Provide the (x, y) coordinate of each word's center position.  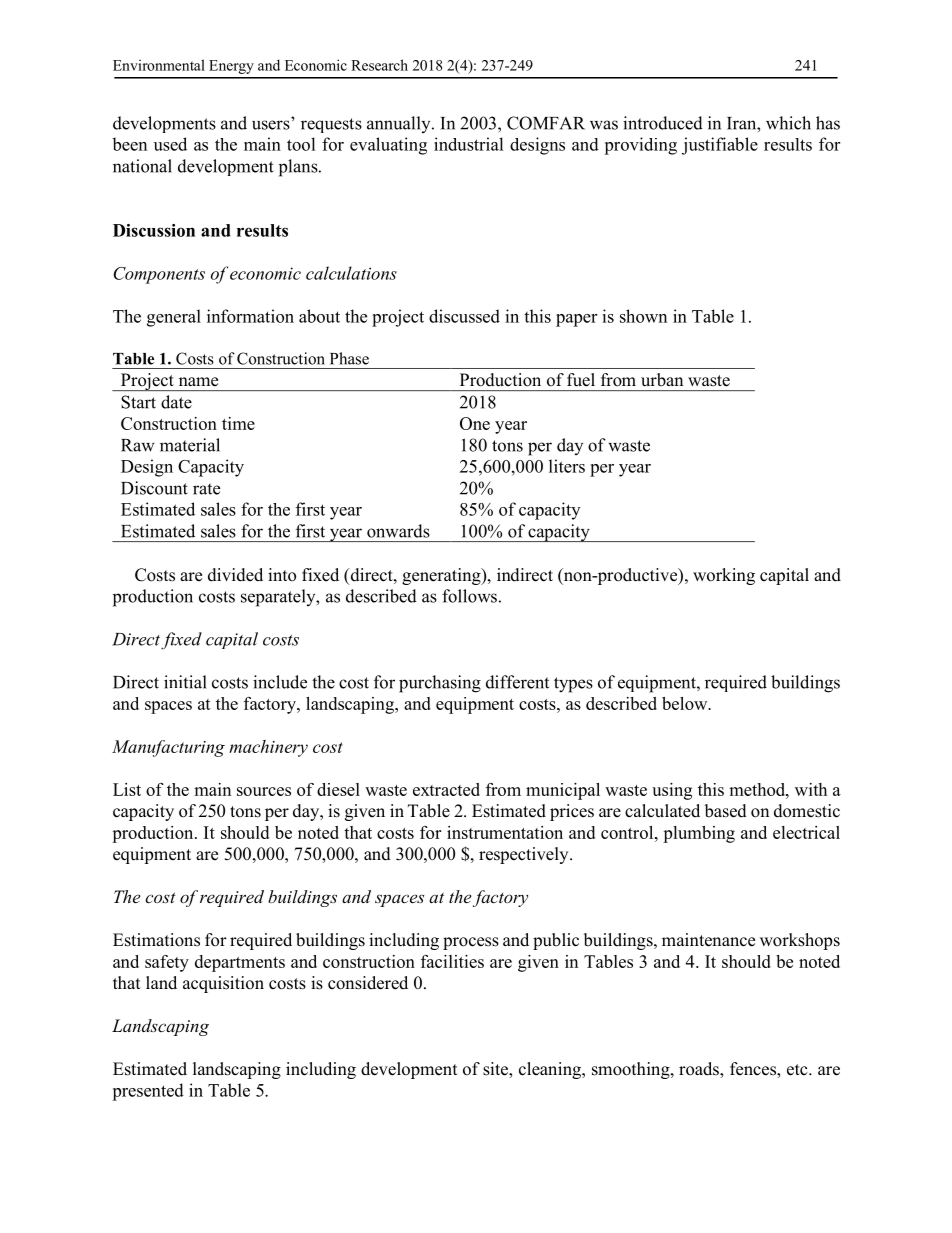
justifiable (720, 146)
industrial (469, 144)
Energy (231, 67)
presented (148, 1092)
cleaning (551, 1070)
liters (567, 466)
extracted (446, 789)
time (238, 423)
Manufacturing (168, 748)
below (686, 703)
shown (643, 316)
